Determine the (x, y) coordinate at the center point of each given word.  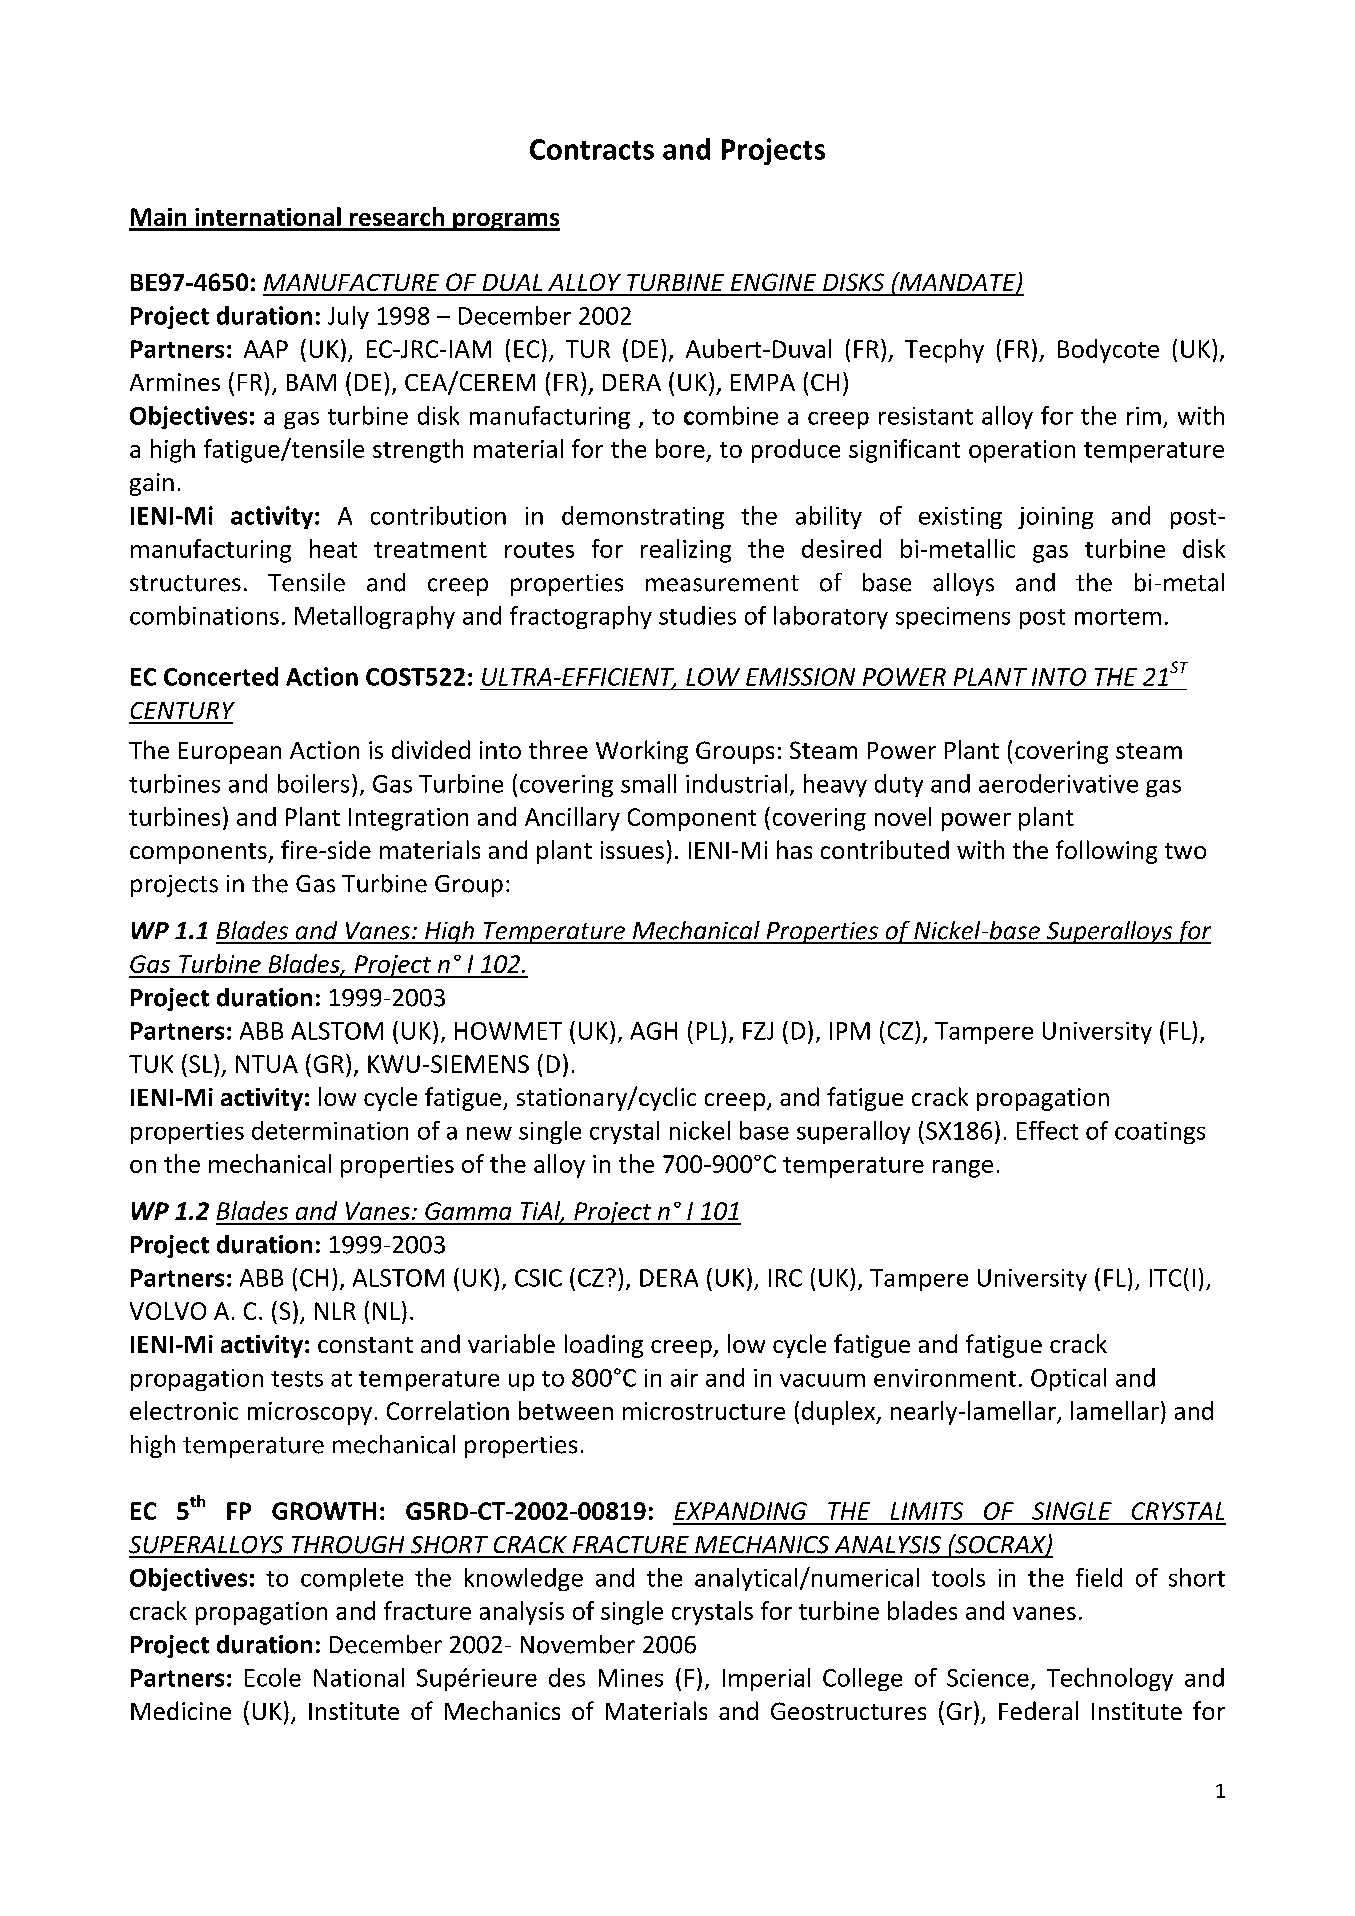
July (348, 317)
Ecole (273, 1677)
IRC (785, 1278)
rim (1144, 416)
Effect (1047, 1130)
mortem (1118, 617)
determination (330, 1130)
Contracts (592, 149)
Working (642, 752)
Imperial (766, 1679)
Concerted (221, 676)
